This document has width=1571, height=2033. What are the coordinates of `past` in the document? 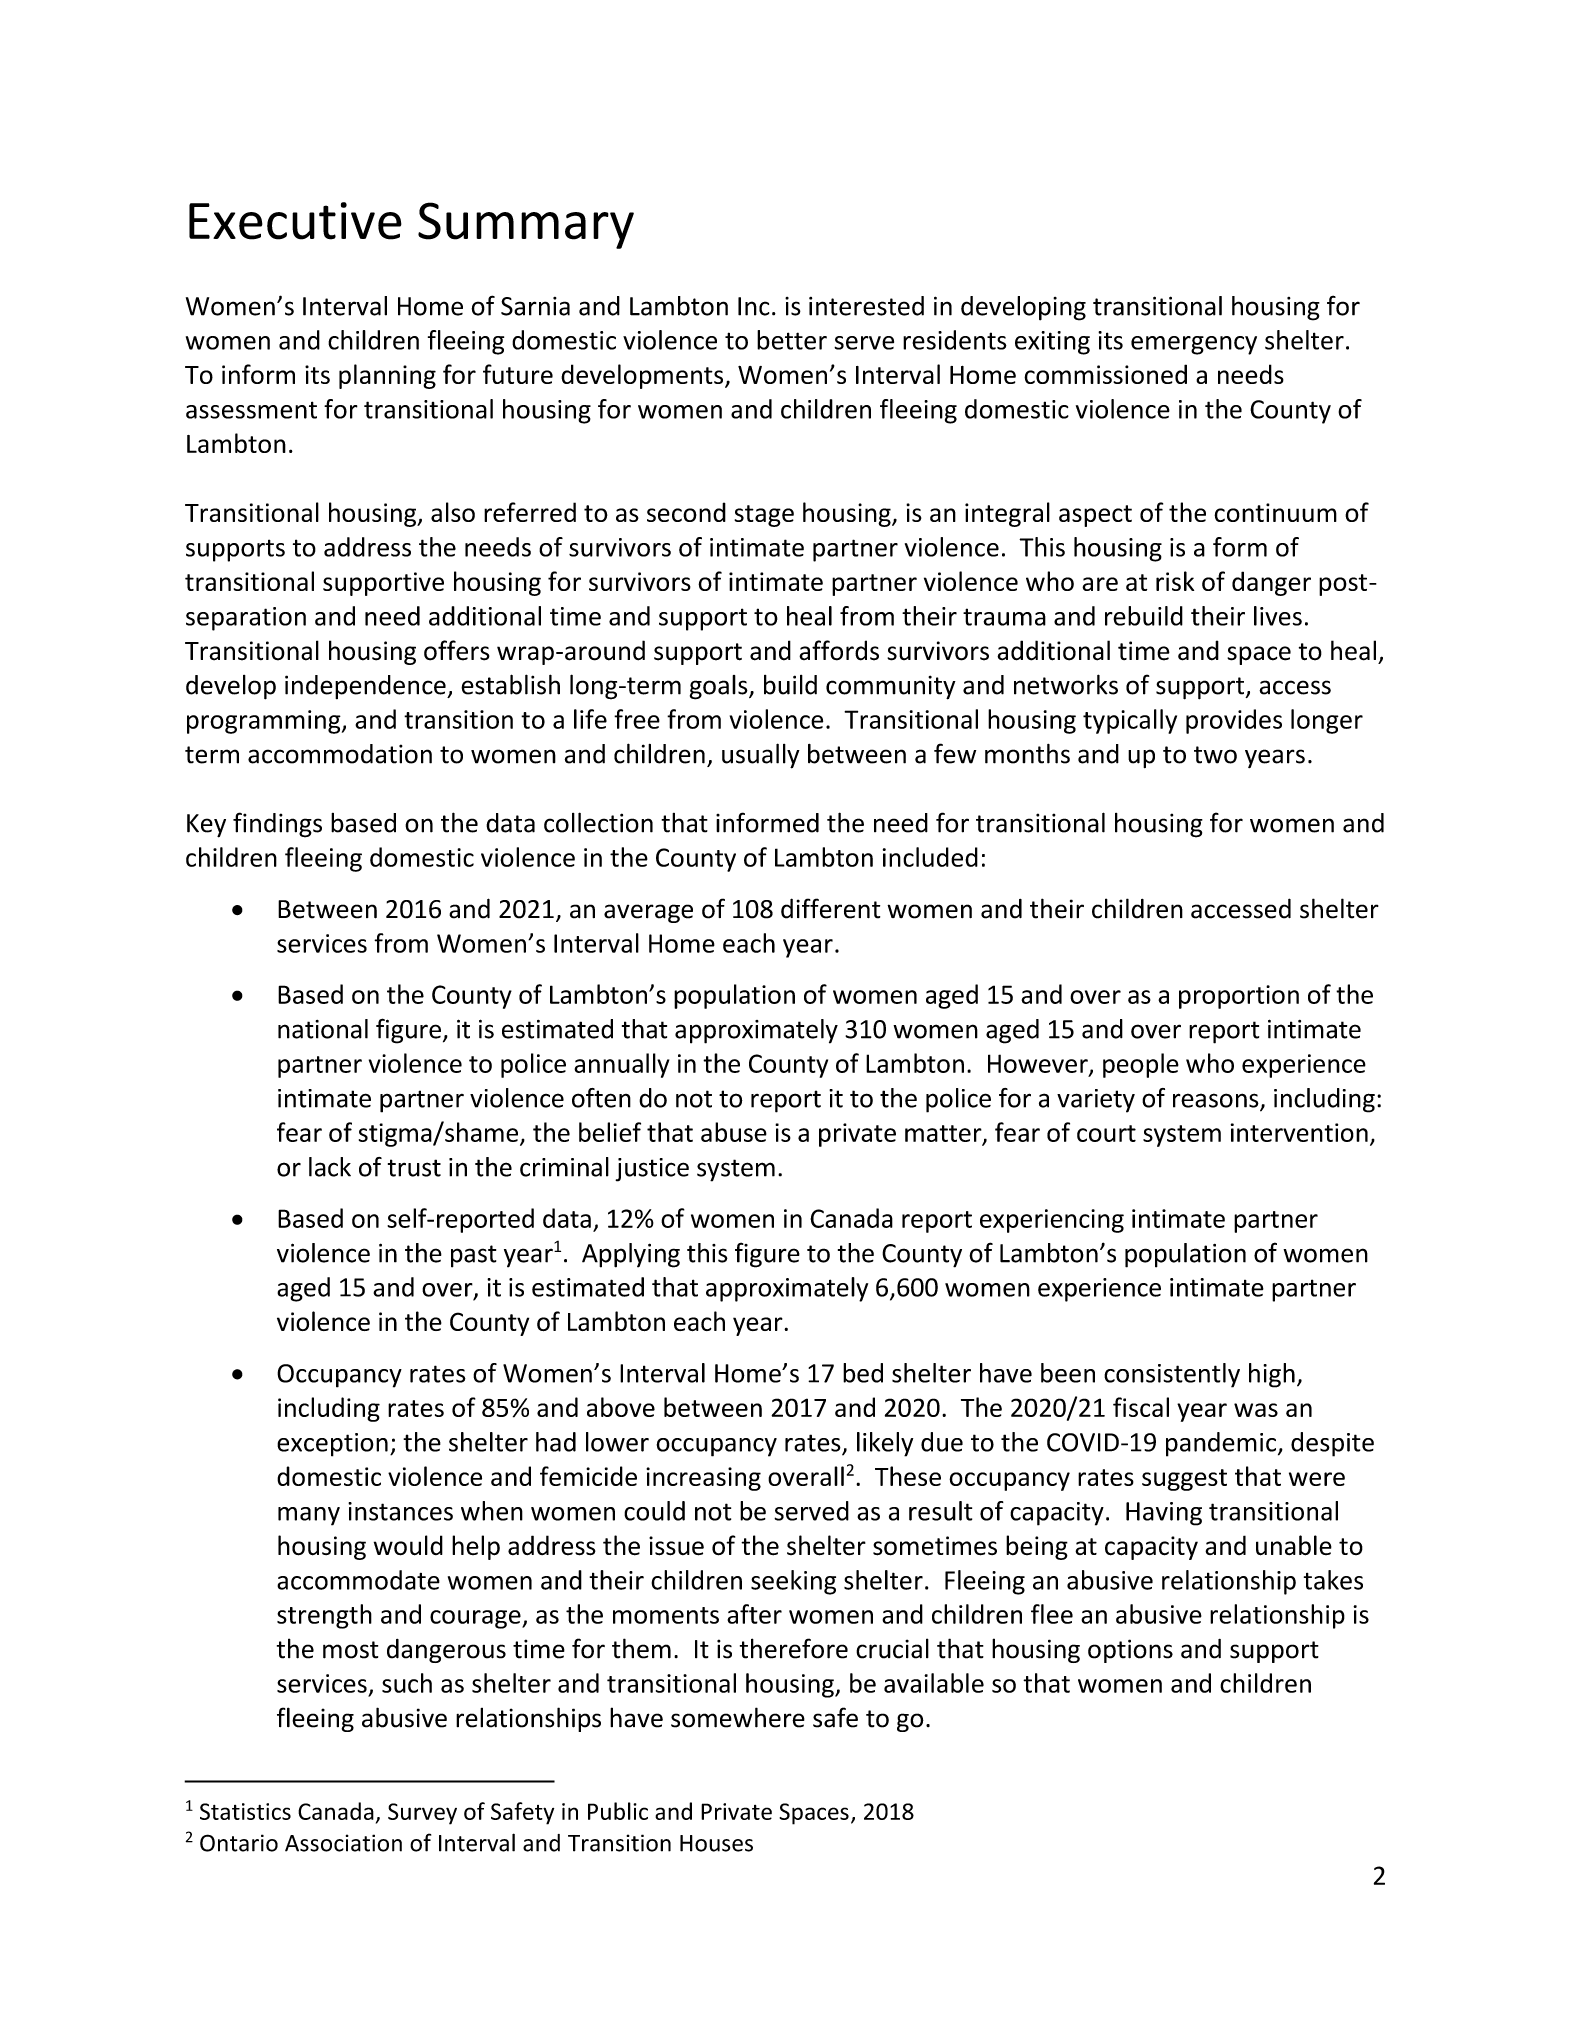 It's located at (473, 1256).
